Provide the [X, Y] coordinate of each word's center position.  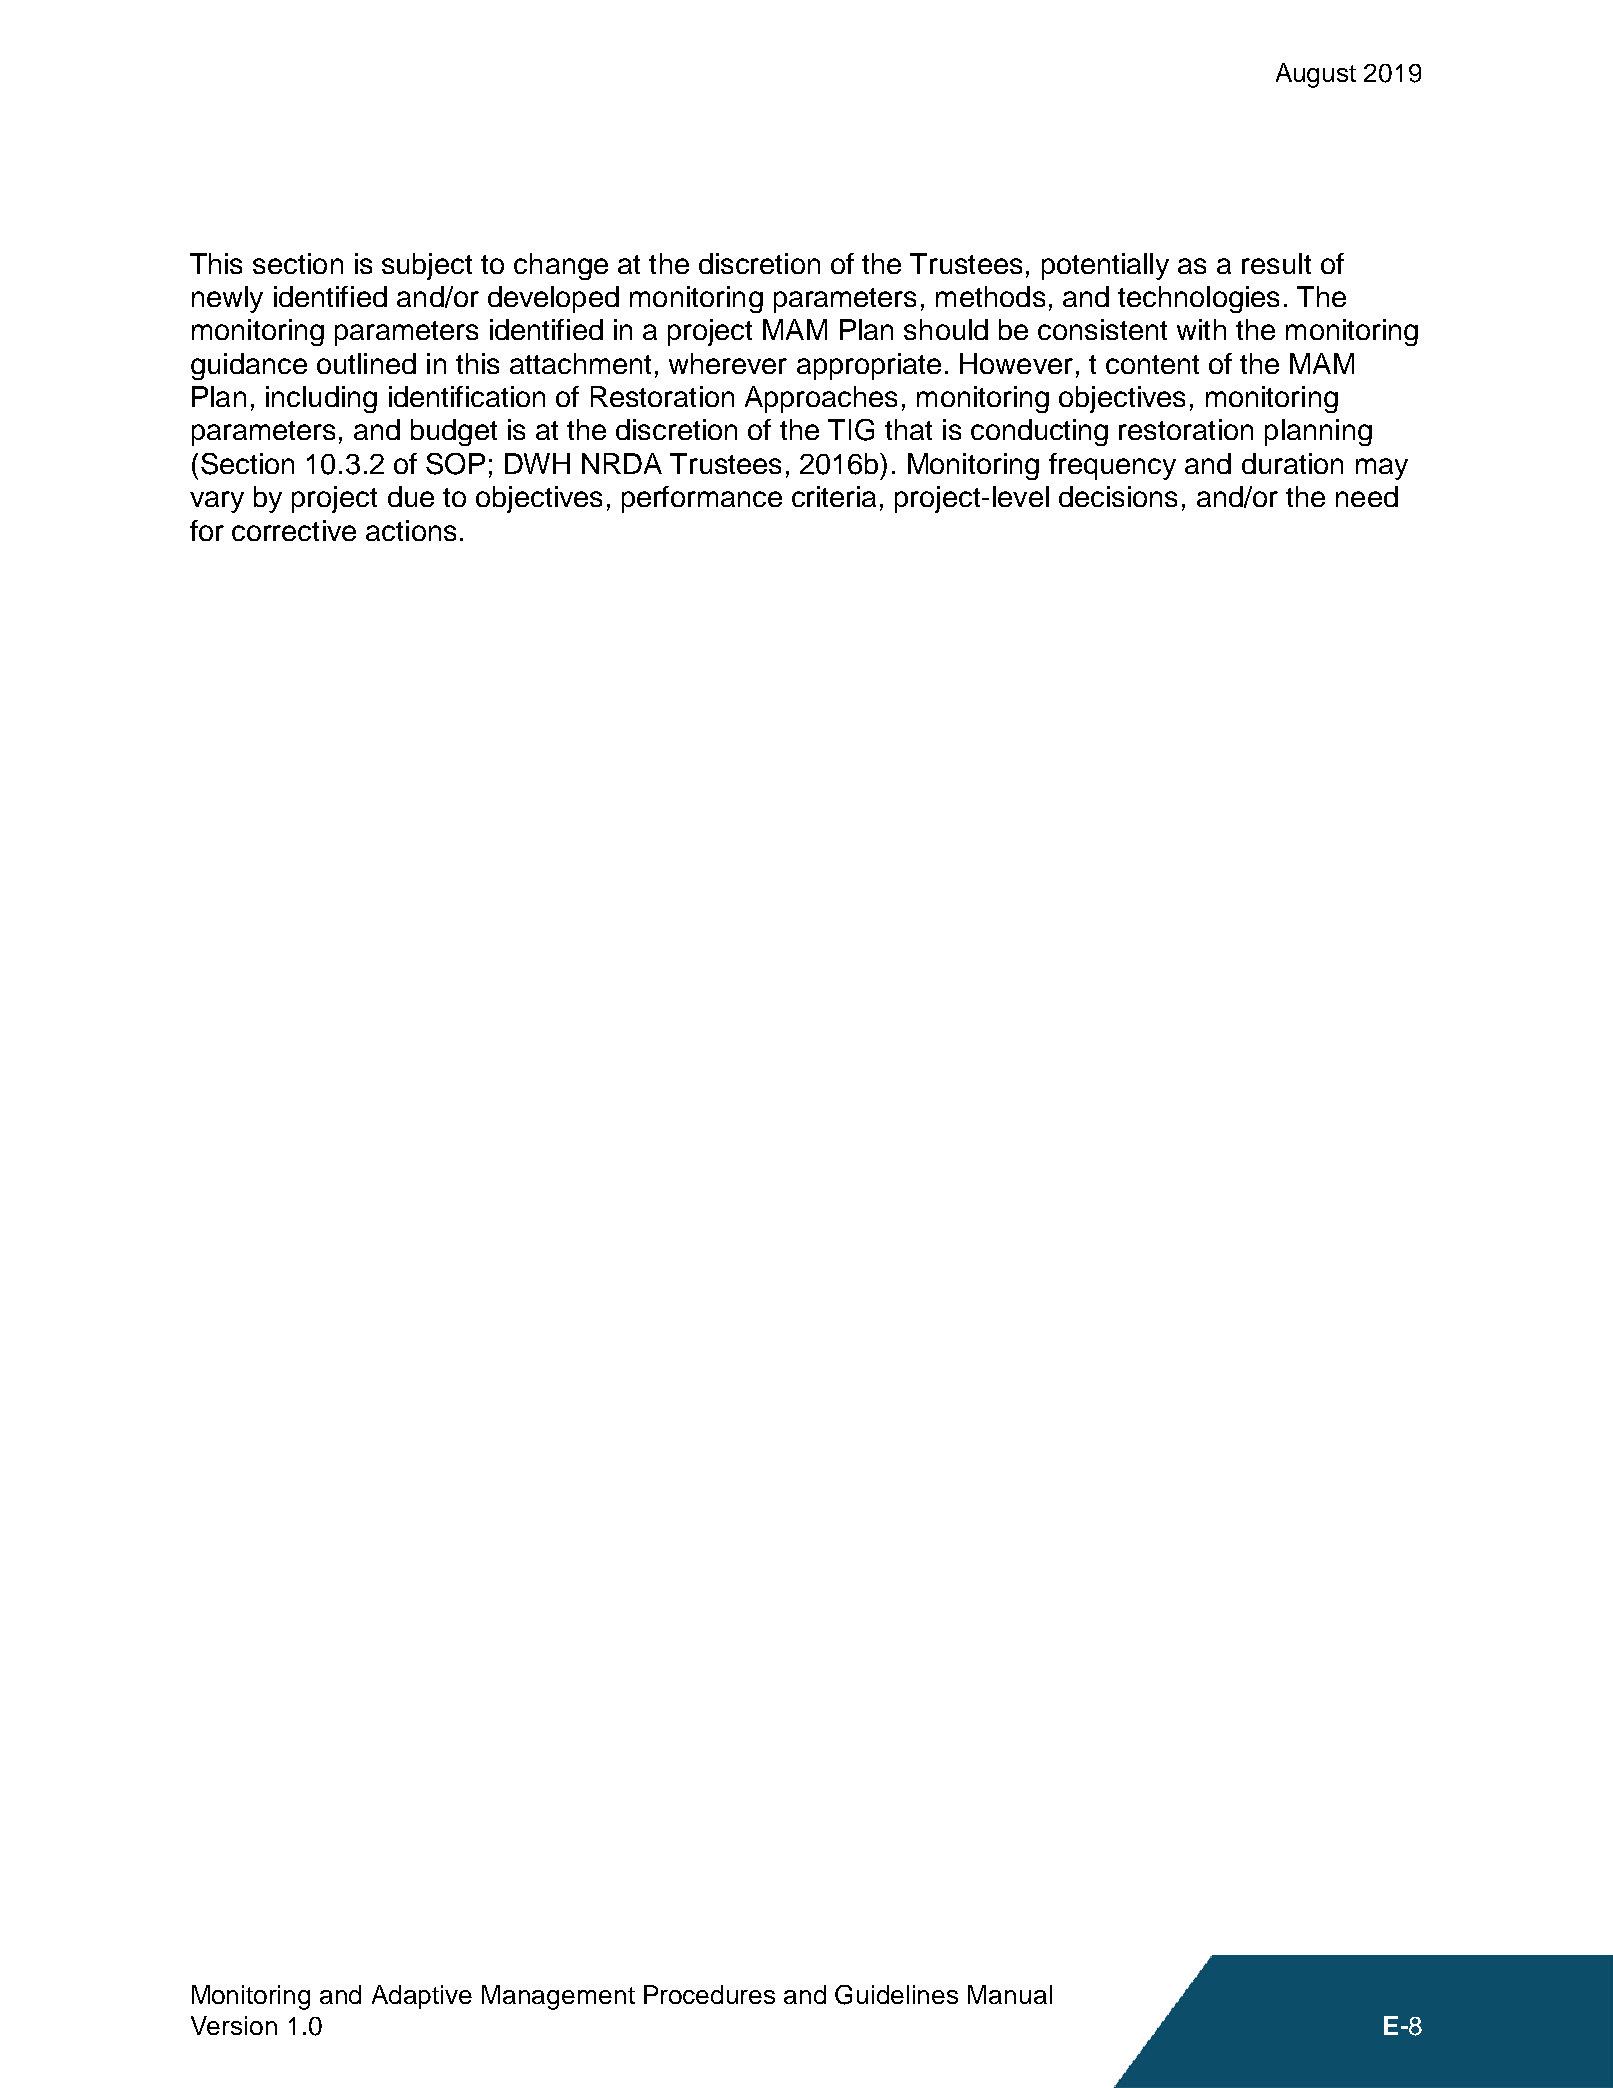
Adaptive [422, 1997]
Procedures [709, 1994]
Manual [1010, 1994]
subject [427, 266]
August [1316, 75]
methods [990, 296]
